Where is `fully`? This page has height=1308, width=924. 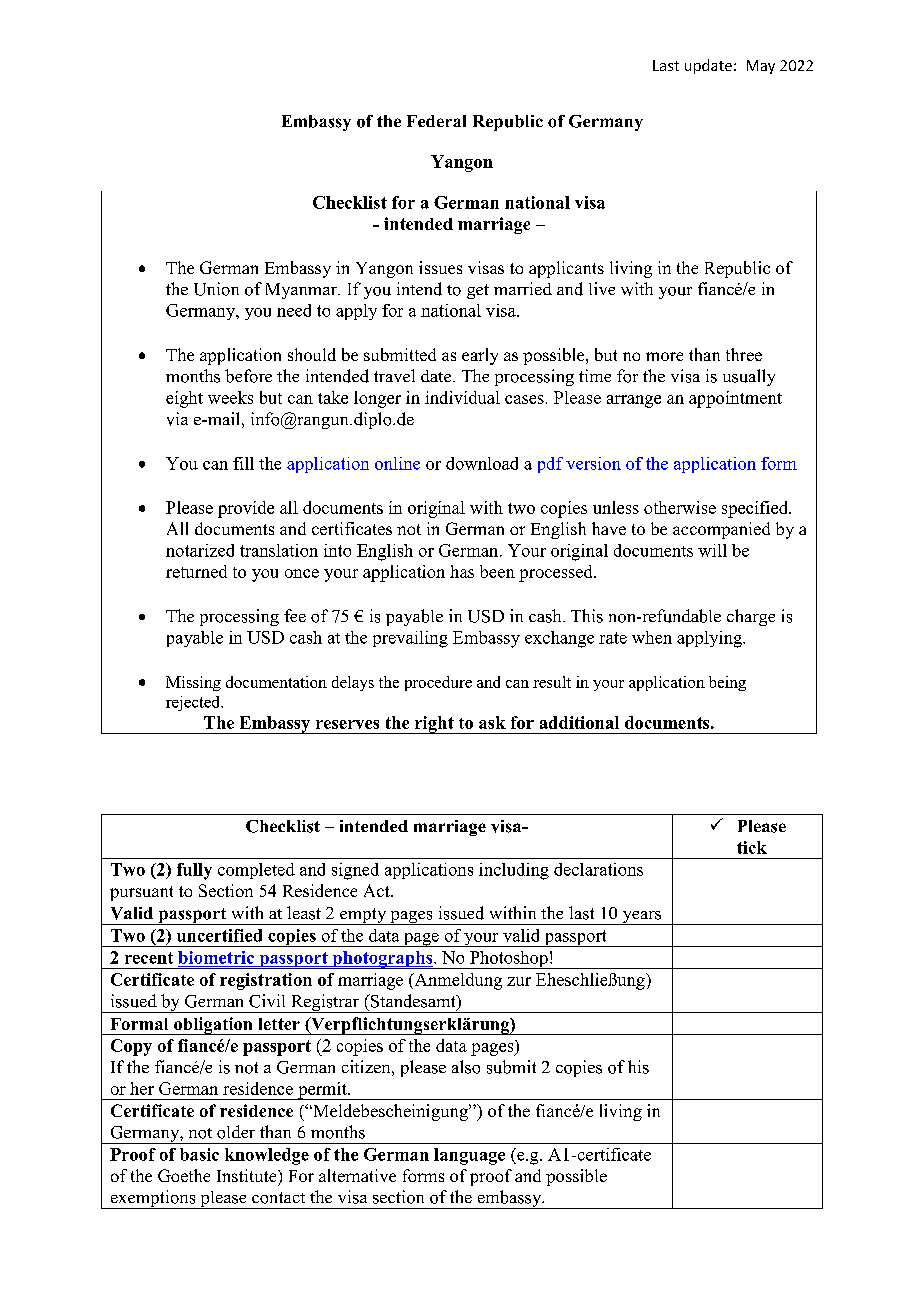 fully is located at coordinates (194, 871).
